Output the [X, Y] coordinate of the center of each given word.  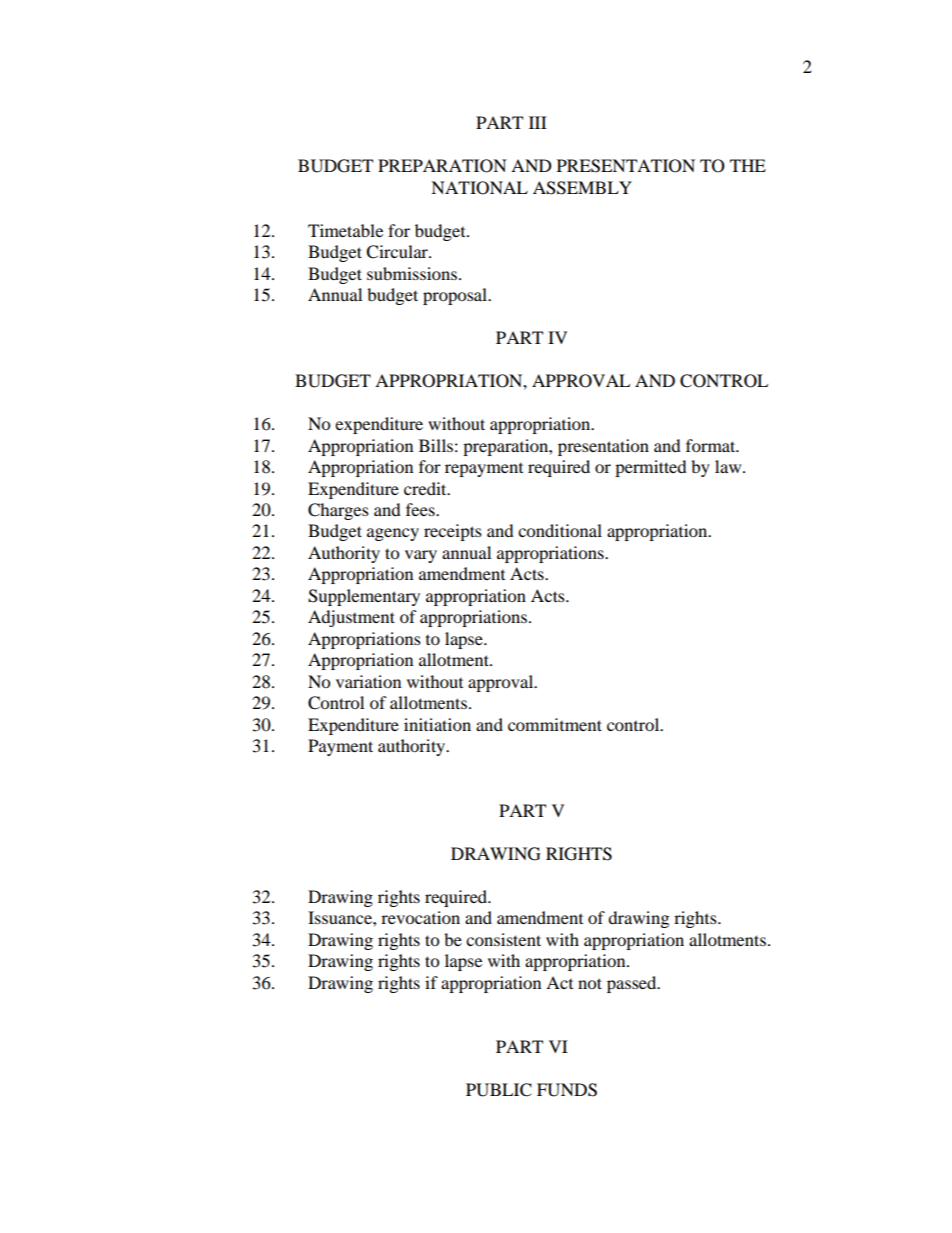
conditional [560, 530]
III [538, 122]
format [712, 445]
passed [633, 984]
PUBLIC [499, 1090]
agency [393, 534]
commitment [555, 724]
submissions [413, 273]
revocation [420, 917]
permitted [651, 468]
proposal [456, 296]
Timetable [345, 230]
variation [368, 681]
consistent [503, 939]
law [729, 466]
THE [748, 165]
